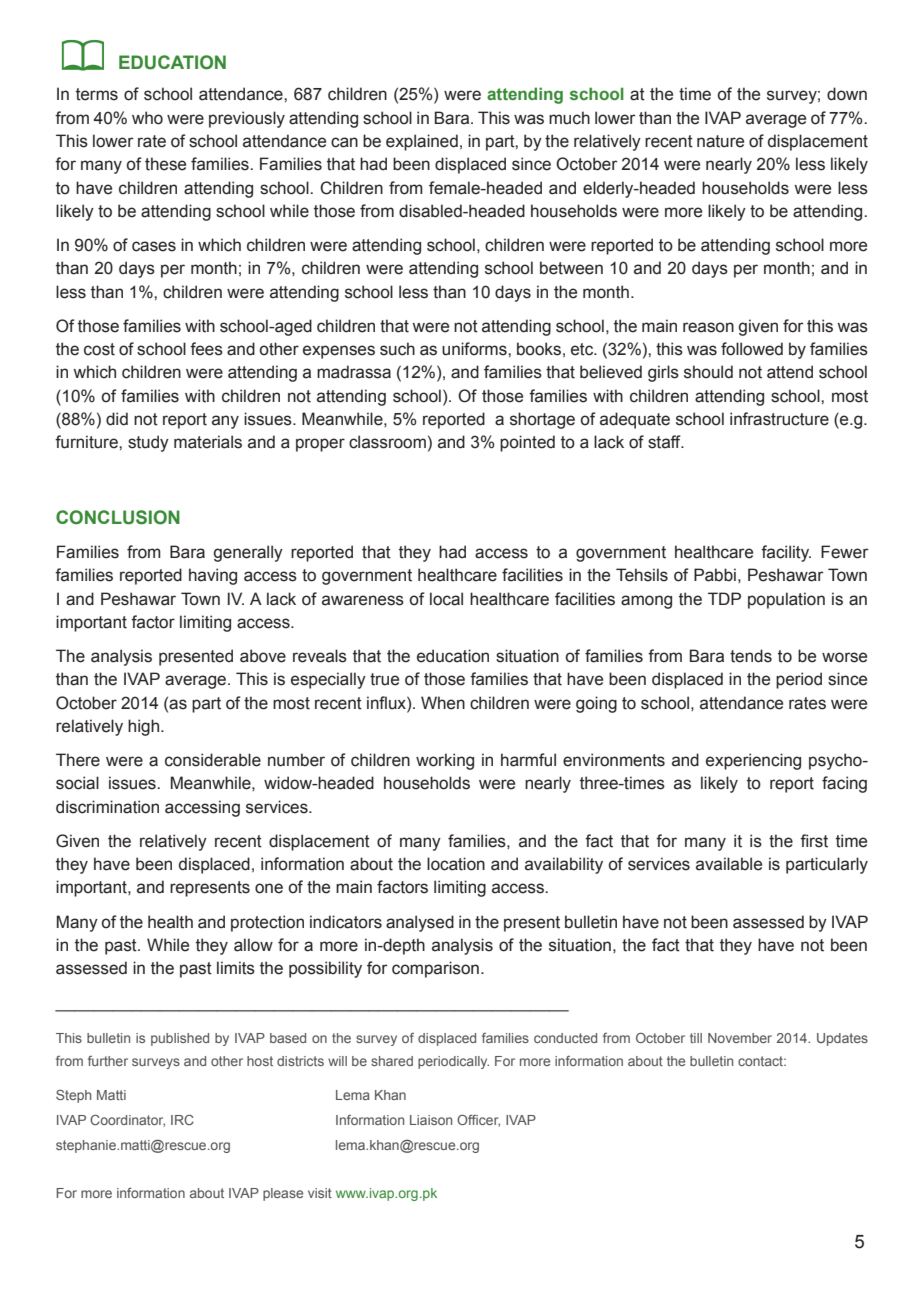 The image size is (924, 1308). I want to click on Officer, so click(478, 1121).
